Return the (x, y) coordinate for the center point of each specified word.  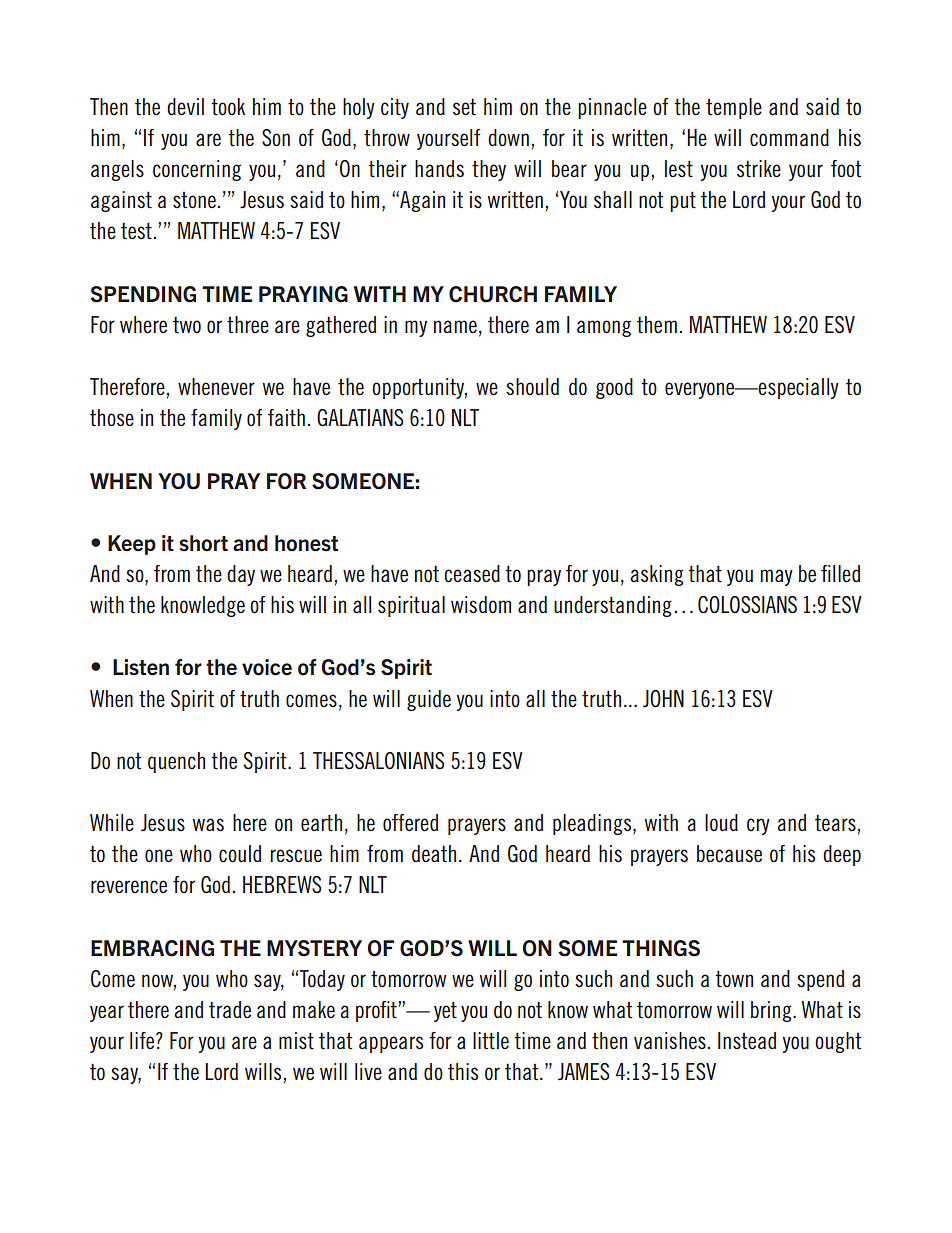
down (508, 138)
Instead (747, 1041)
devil (185, 106)
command (789, 138)
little (491, 1041)
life (143, 1040)
